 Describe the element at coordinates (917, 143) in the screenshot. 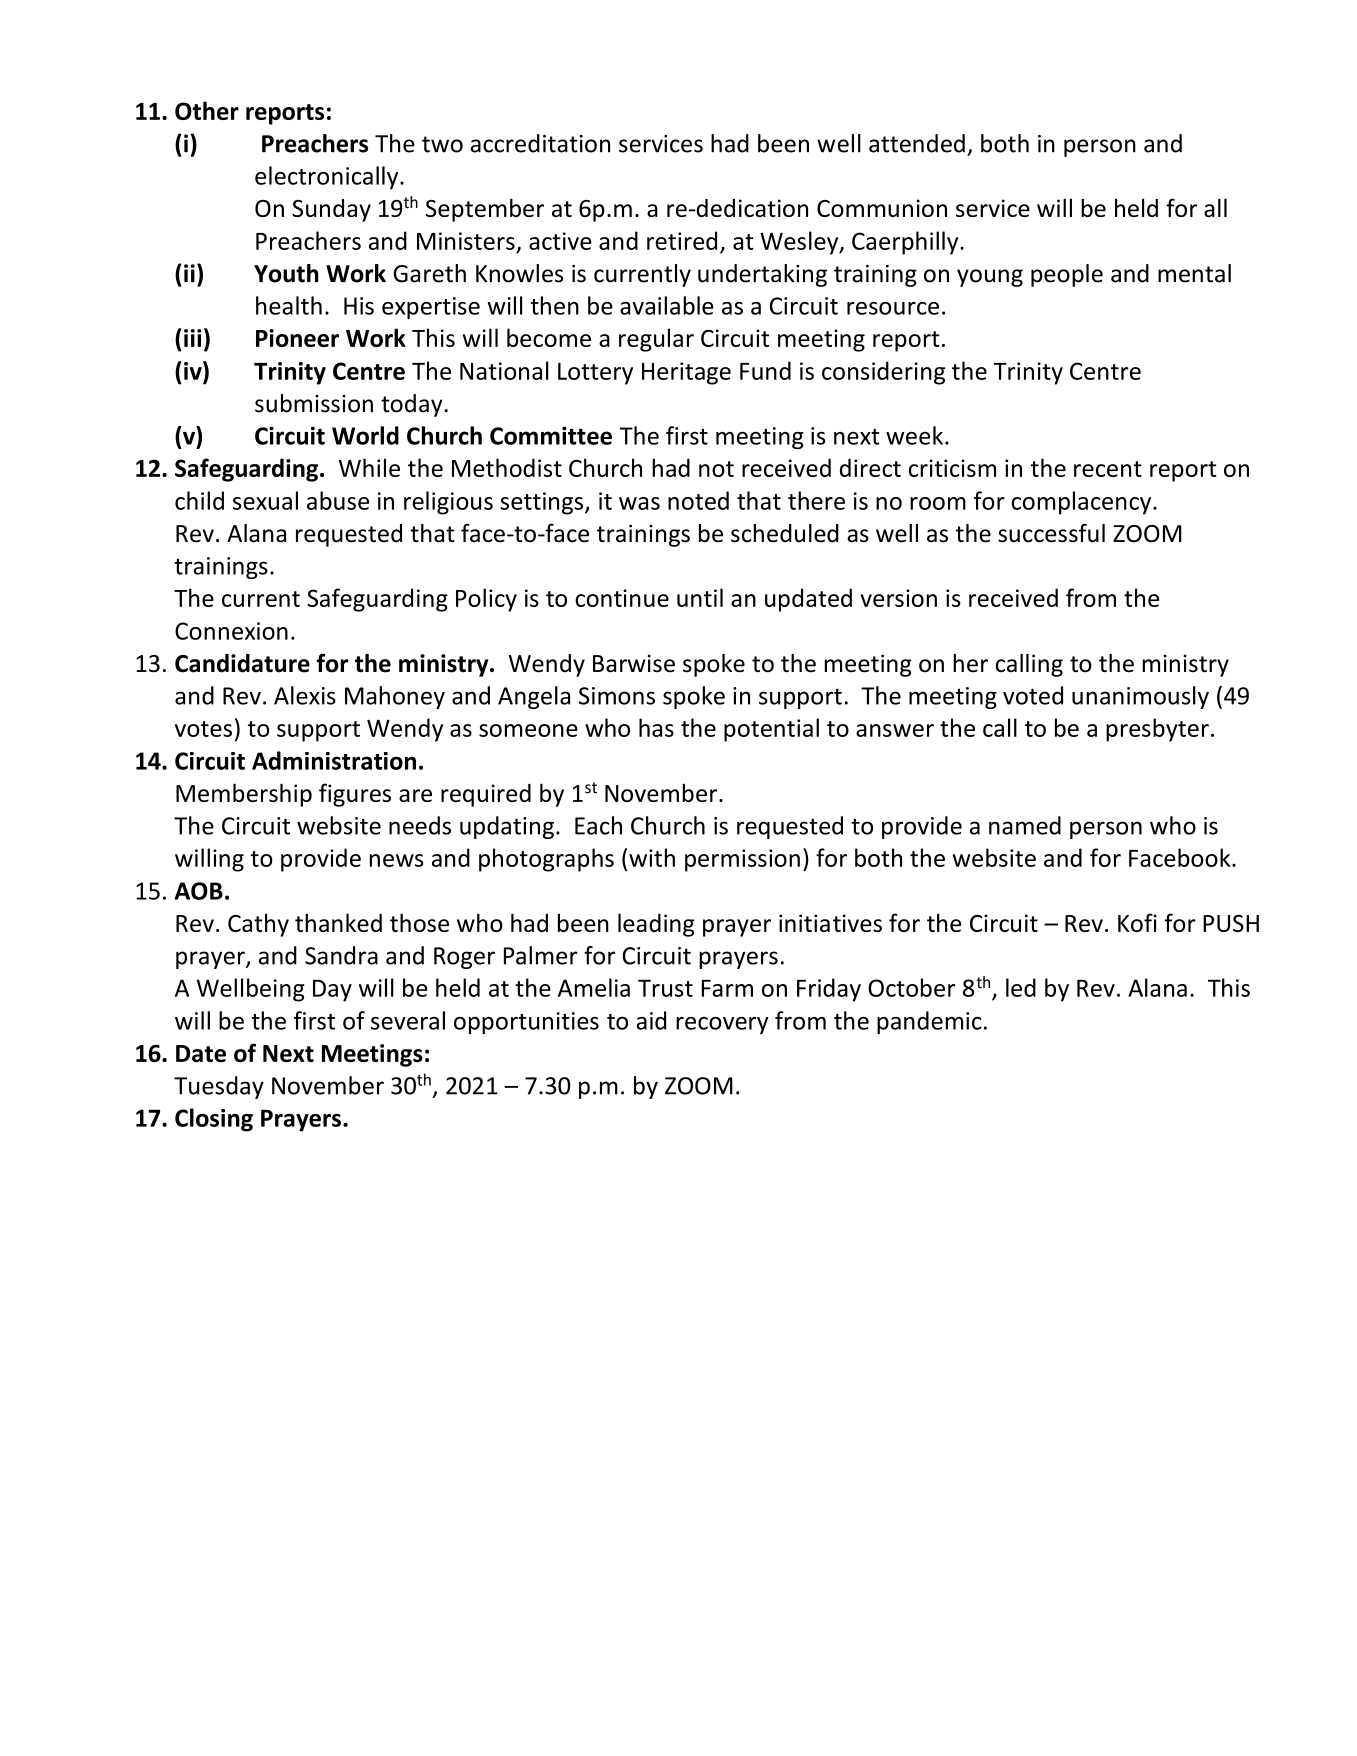

I see `attended` at that location.
